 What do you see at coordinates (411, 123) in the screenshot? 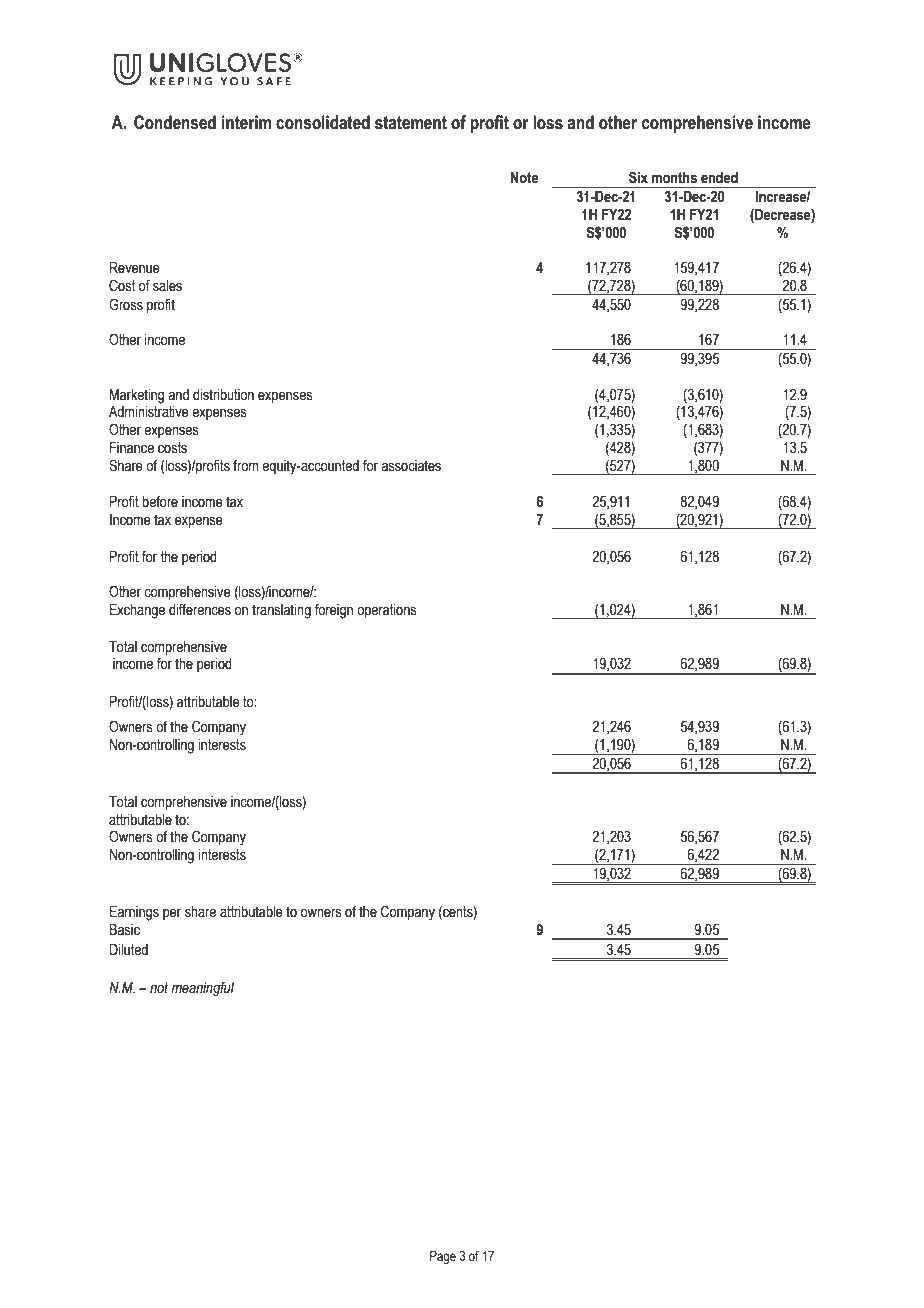
I see `statement` at bounding box center [411, 123].
